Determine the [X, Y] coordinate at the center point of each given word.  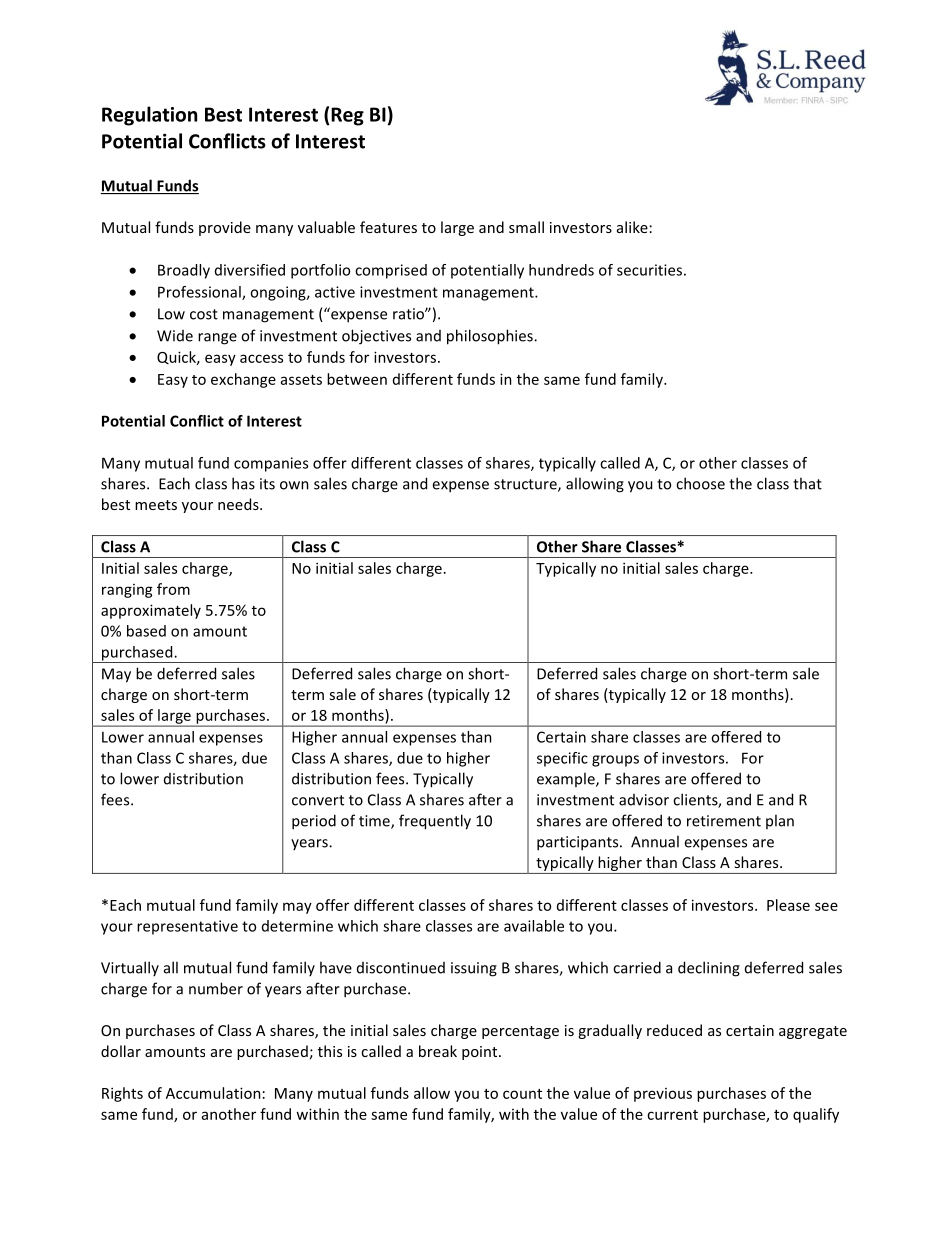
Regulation [149, 116]
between [357, 379]
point [481, 1053]
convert [318, 800]
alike [632, 227]
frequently [435, 822]
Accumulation [213, 1093]
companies [271, 464]
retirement [724, 821]
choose [700, 483]
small [526, 227]
